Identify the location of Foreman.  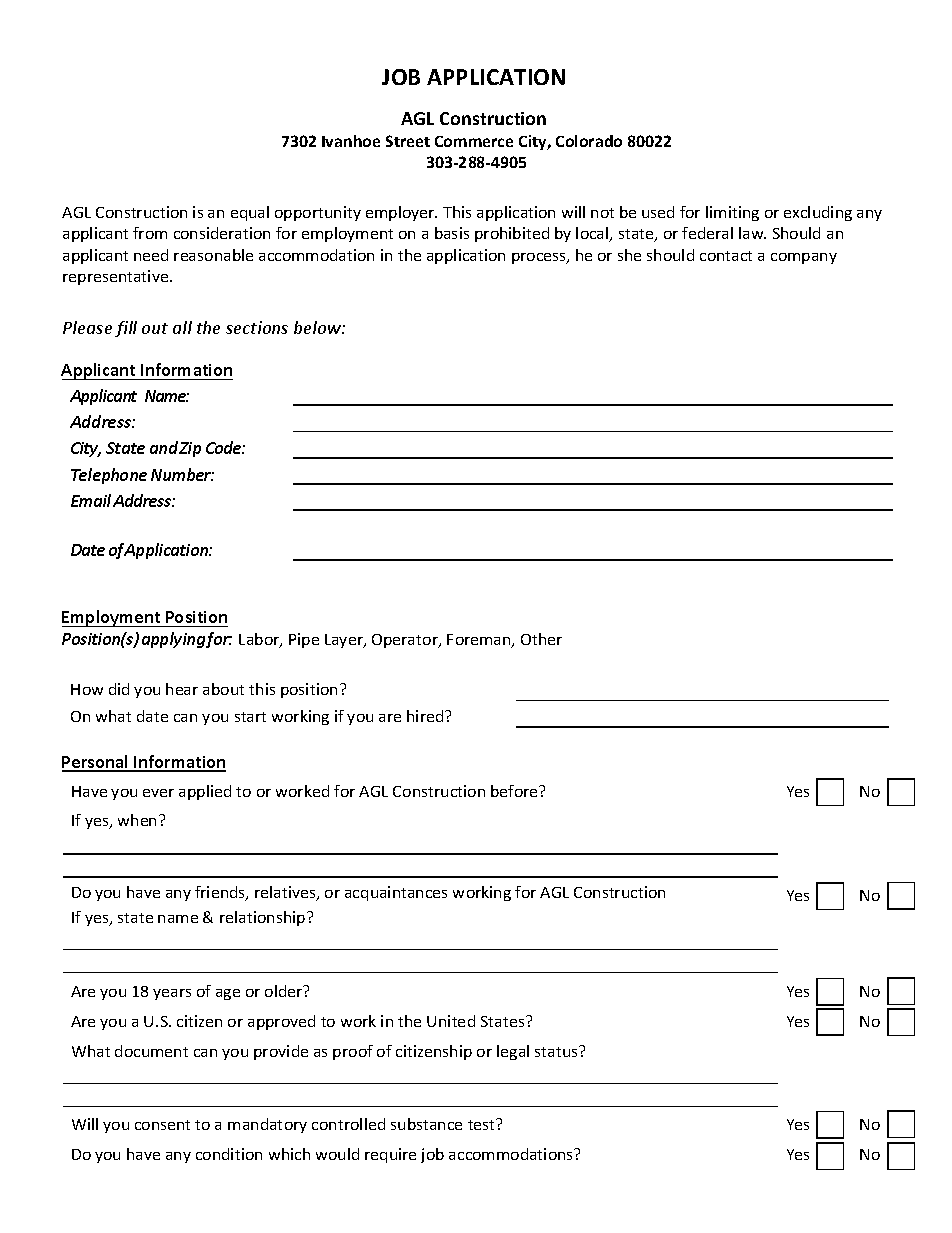
(480, 641).
